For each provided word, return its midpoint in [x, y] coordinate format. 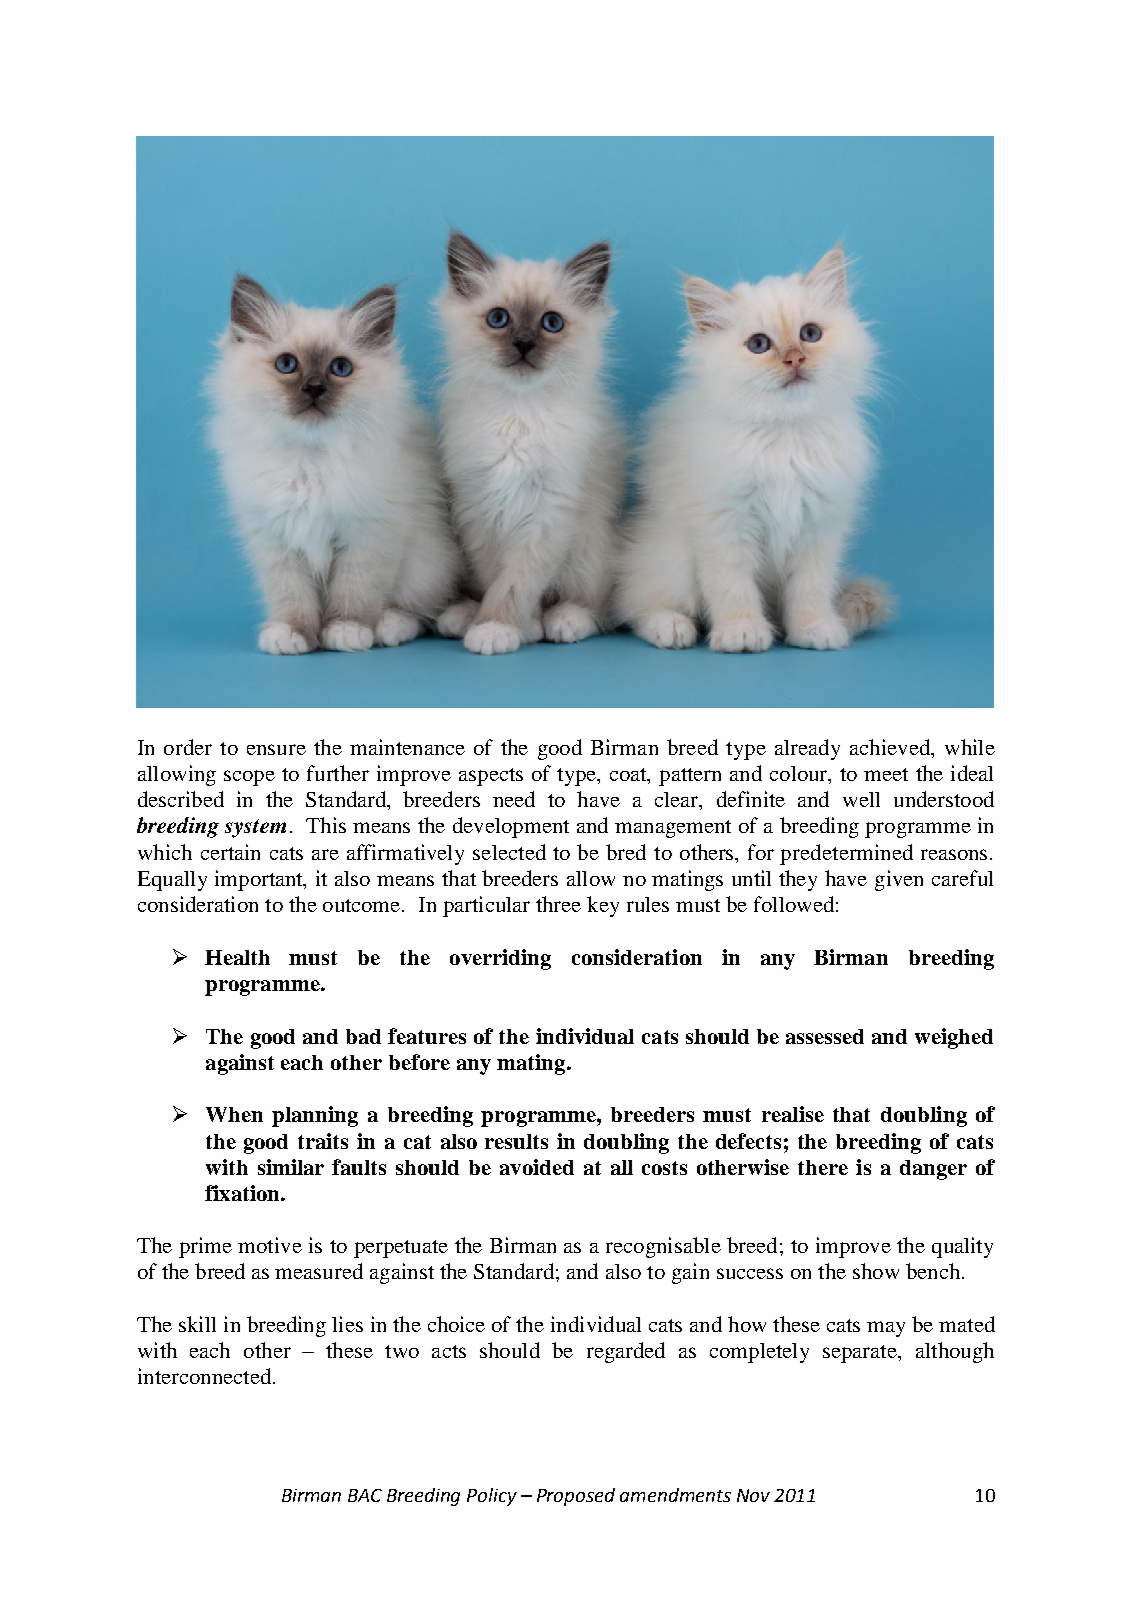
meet [886, 774]
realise [793, 1114]
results [516, 1141]
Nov [753, 1495]
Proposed [576, 1497]
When [234, 1114]
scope [249, 778]
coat [629, 774]
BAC [365, 1495]
